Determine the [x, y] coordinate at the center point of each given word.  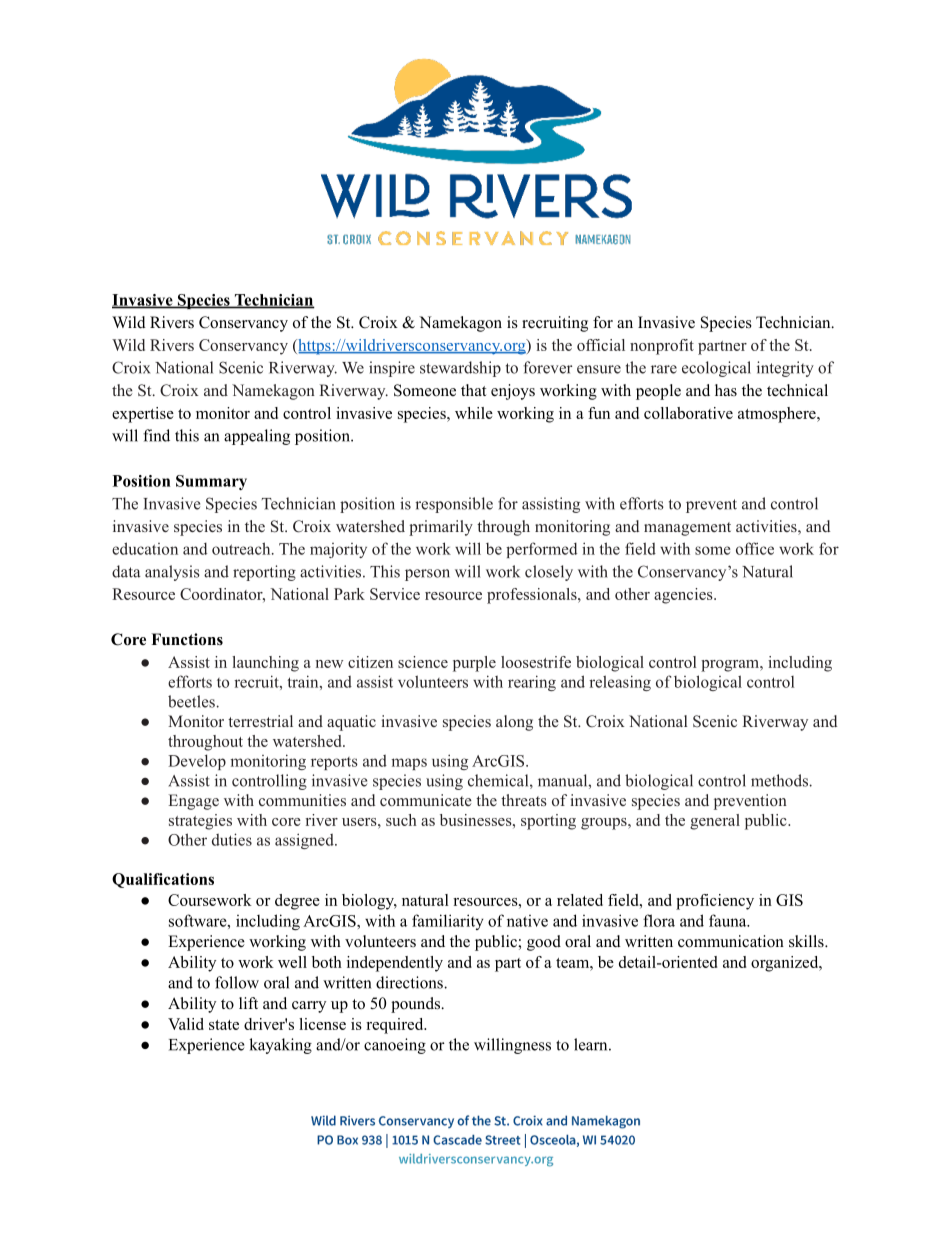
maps [409, 764]
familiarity [448, 922]
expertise [143, 415]
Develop [197, 762]
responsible [454, 505]
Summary [211, 482]
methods [780, 780]
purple [474, 664]
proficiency [715, 902]
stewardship [460, 369]
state [224, 1025]
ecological [716, 369]
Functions [187, 639]
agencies [684, 596]
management [687, 529]
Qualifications [163, 880]
